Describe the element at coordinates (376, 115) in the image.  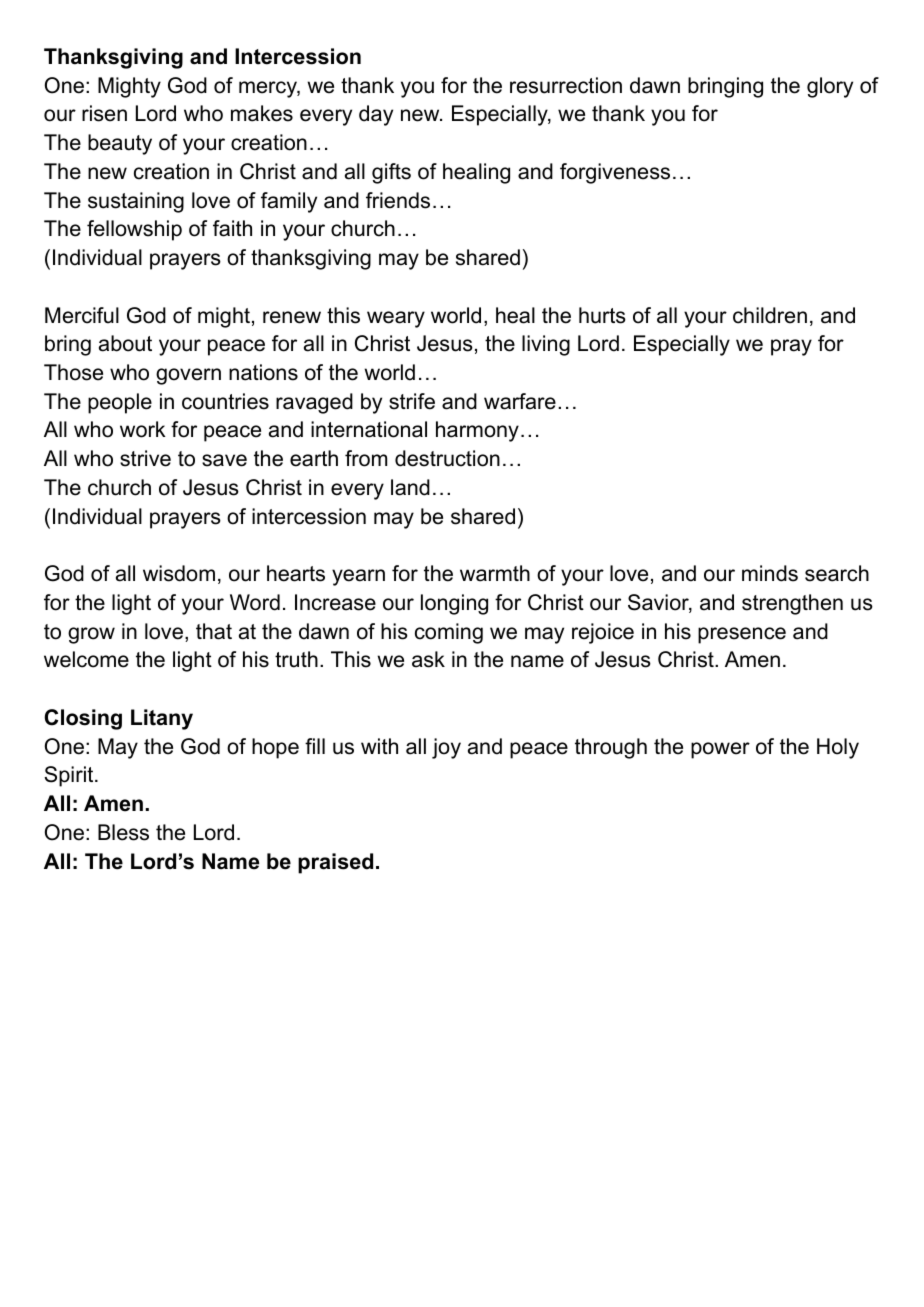
I see `day` at that location.
